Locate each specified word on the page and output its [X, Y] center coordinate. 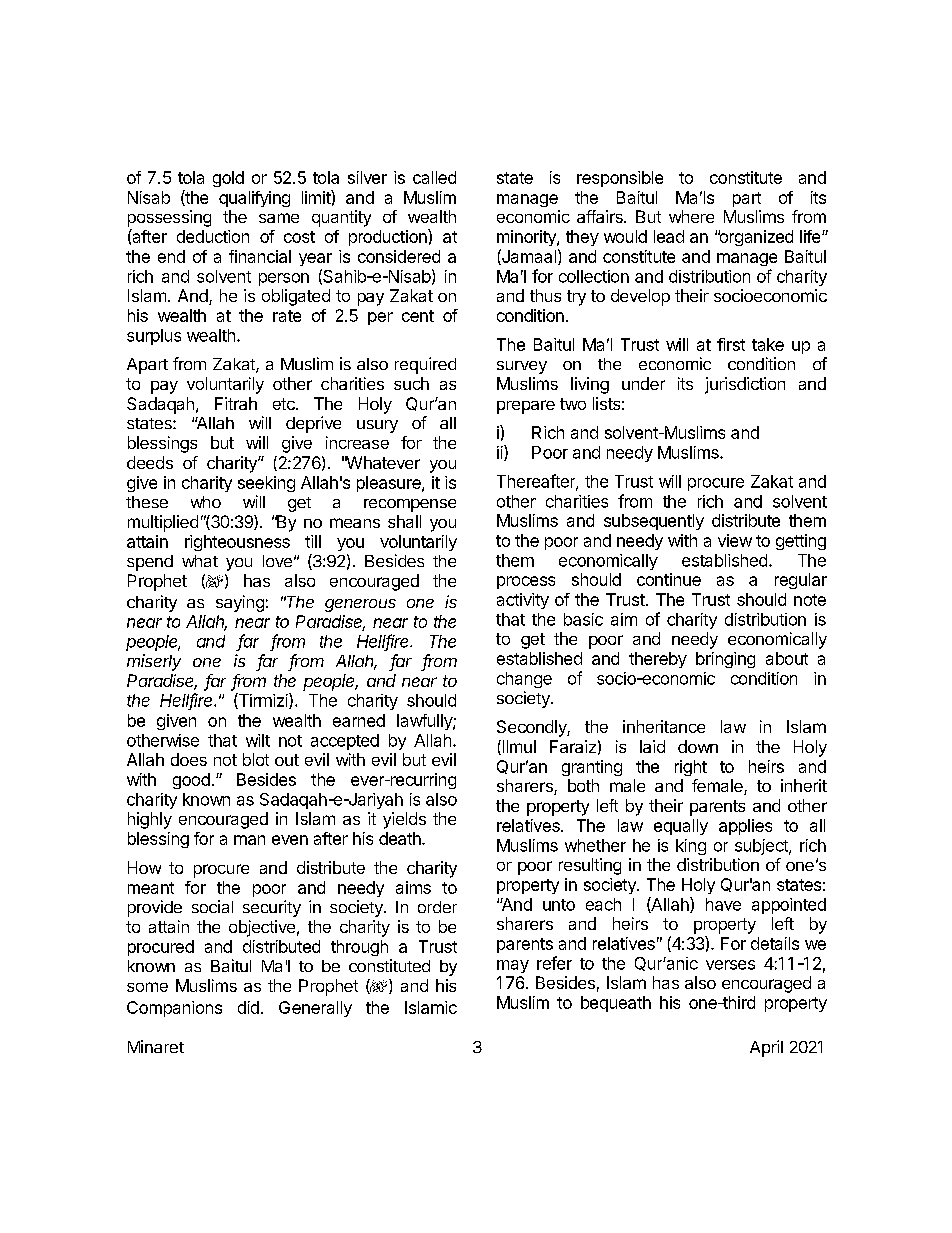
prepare [526, 407]
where [691, 216]
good [191, 781]
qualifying [254, 199]
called [434, 177]
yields [404, 820]
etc [285, 404]
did [248, 1007]
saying [240, 603]
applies [745, 827]
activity [523, 601]
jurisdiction [745, 385]
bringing [725, 660]
